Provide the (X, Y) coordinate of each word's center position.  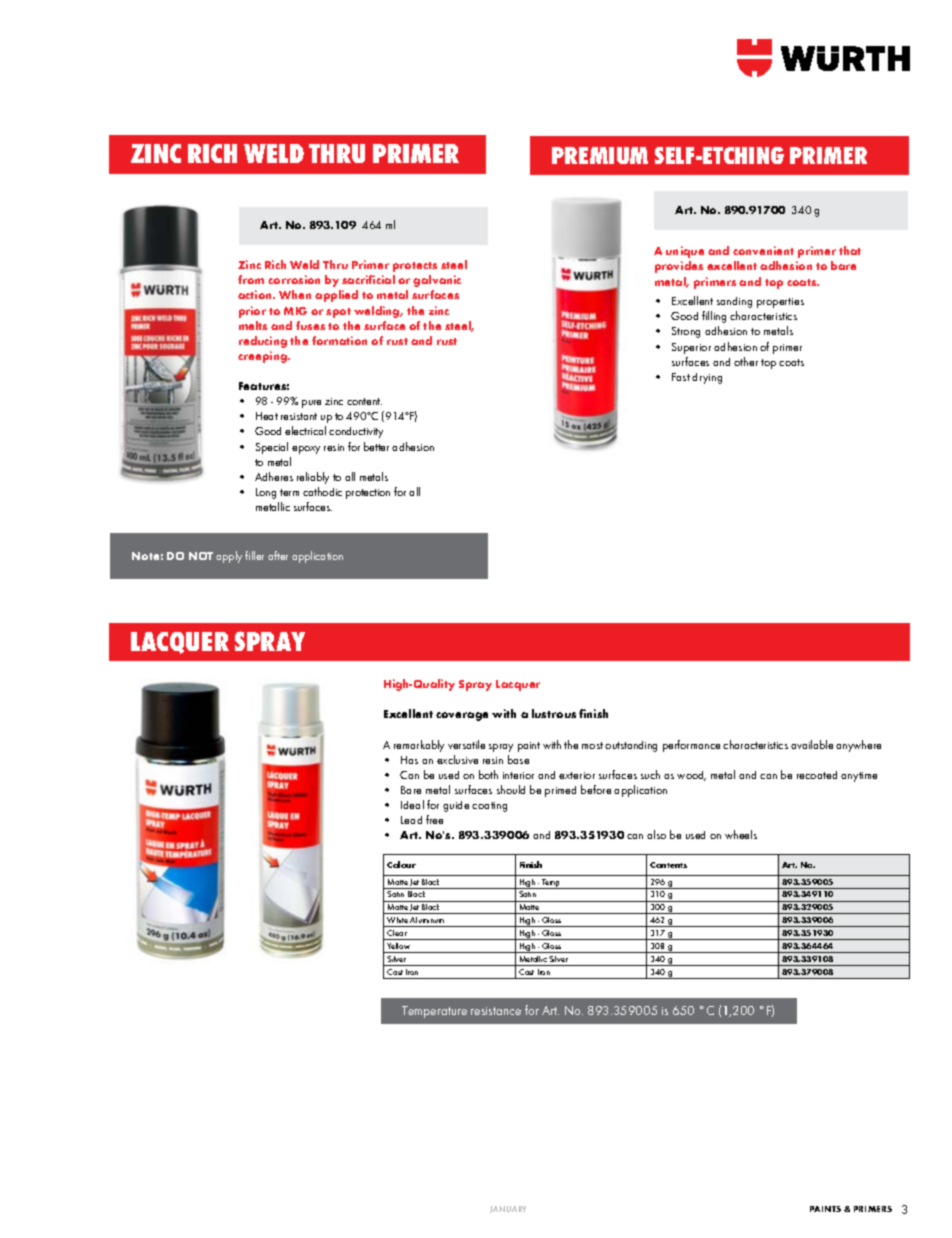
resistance (496, 1011)
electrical (305, 430)
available (812, 744)
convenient (763, 250)
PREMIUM (600, 155)
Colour (401, 864)
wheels (741, 834)
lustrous (554, 713)
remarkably (419, 746)
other (746, 361)
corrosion (294, 279)
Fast (681, 377)
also (656, 834)
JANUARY (508, 1209)
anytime (859, 777)
